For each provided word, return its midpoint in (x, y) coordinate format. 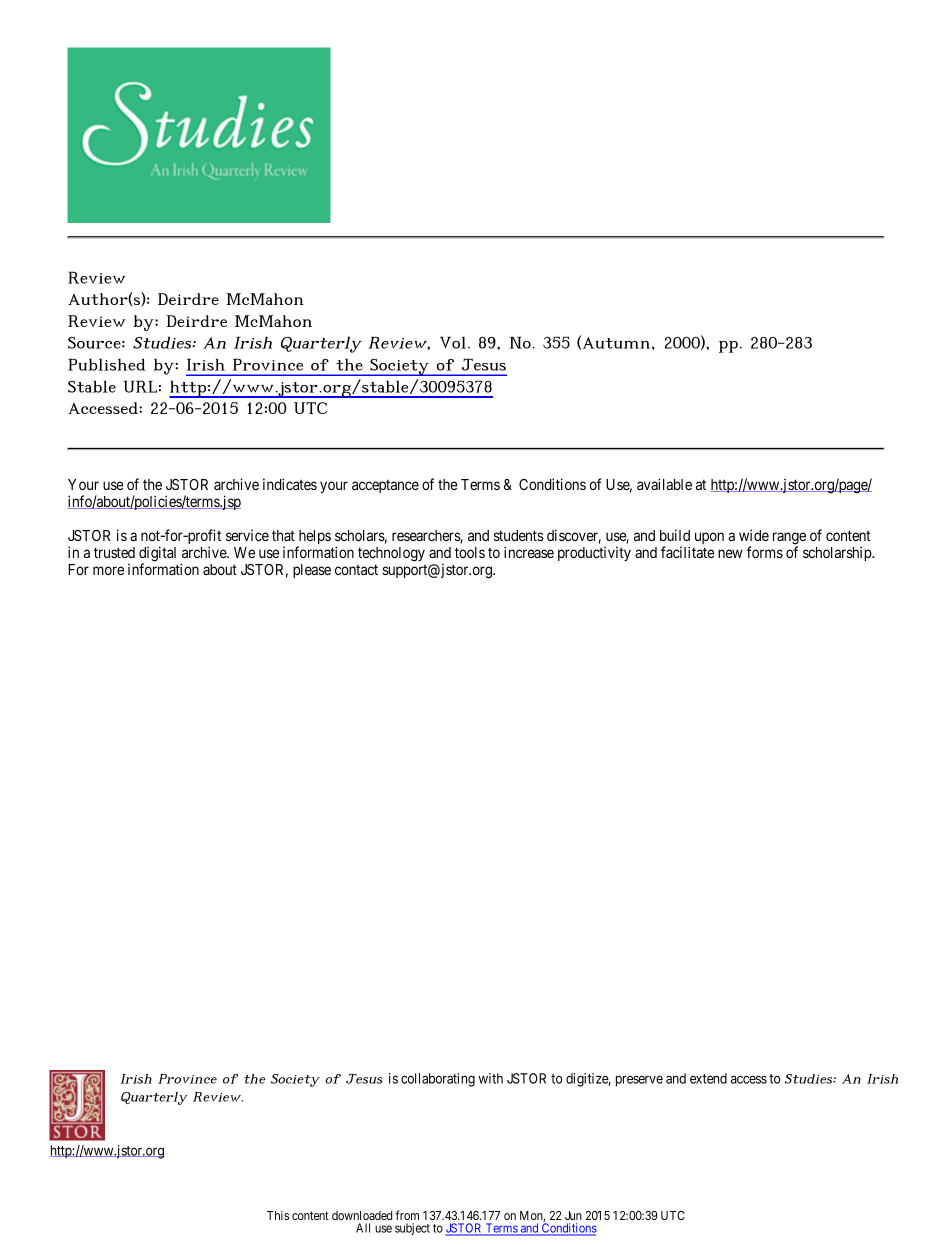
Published (107, 364)
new (730, 553)
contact (356, 569)
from (407, 1215)
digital (157, 555)
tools (470, 552)
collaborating (438, 1080)
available (664, 484)
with (491, 1078)
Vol (453, 342)
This (278, 1215)
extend (708, 1078)
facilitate (687, 552)
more (108, 570)
